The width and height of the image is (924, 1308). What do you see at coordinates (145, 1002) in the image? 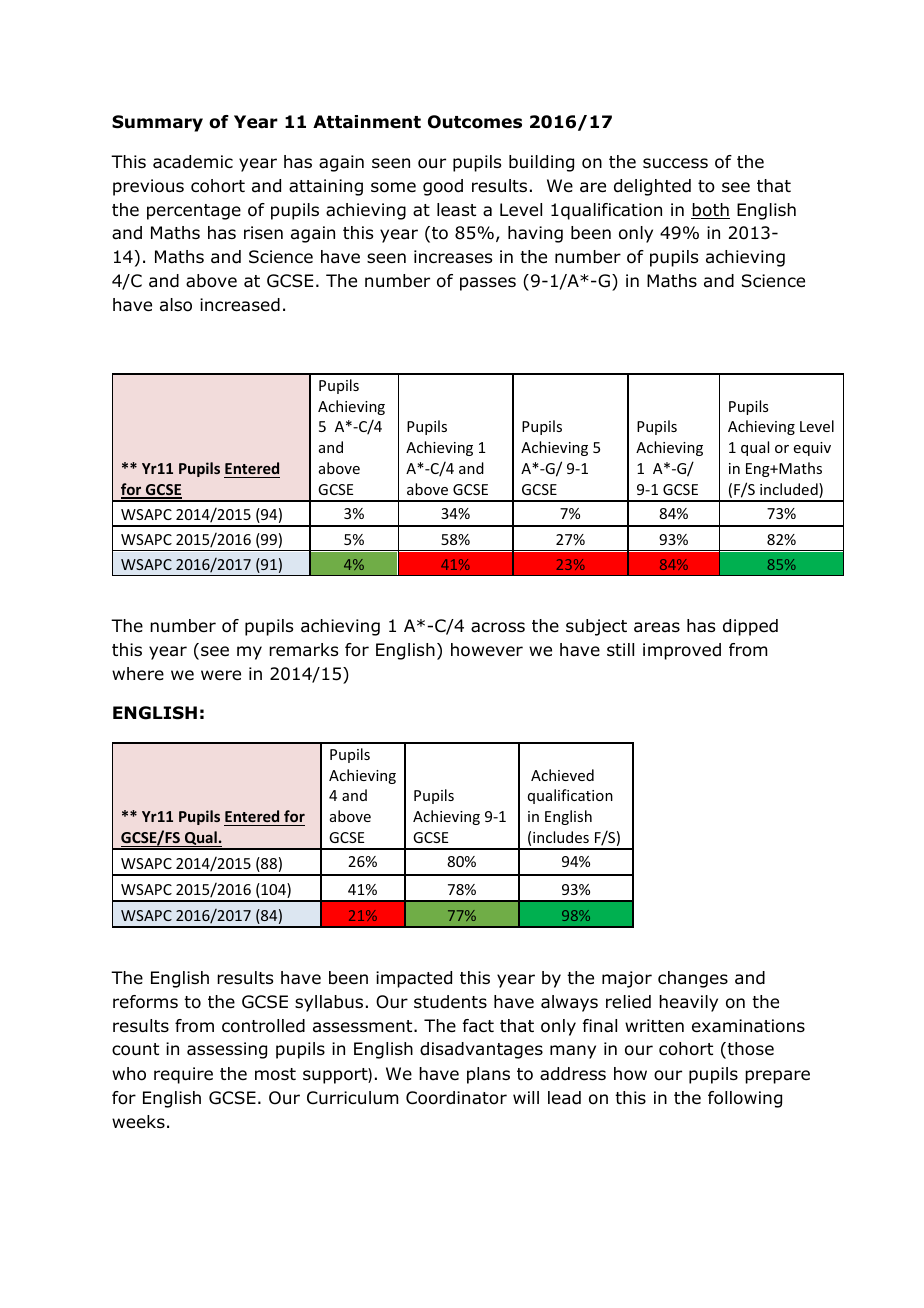
I see `reforms` at bounding box center [145, 1002].
